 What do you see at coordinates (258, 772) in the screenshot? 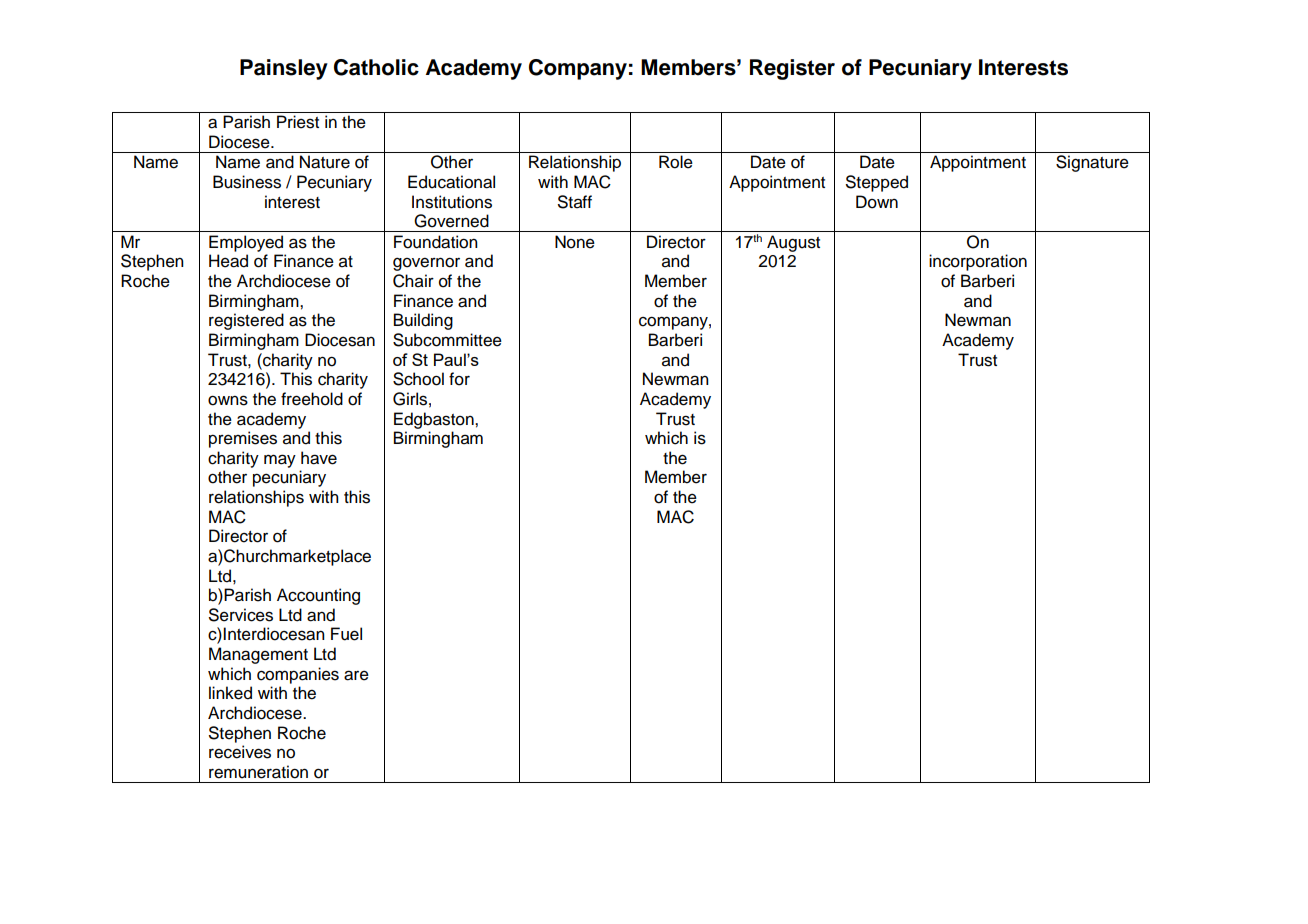
I see `remuneration` at bounding box center [258, 772].
